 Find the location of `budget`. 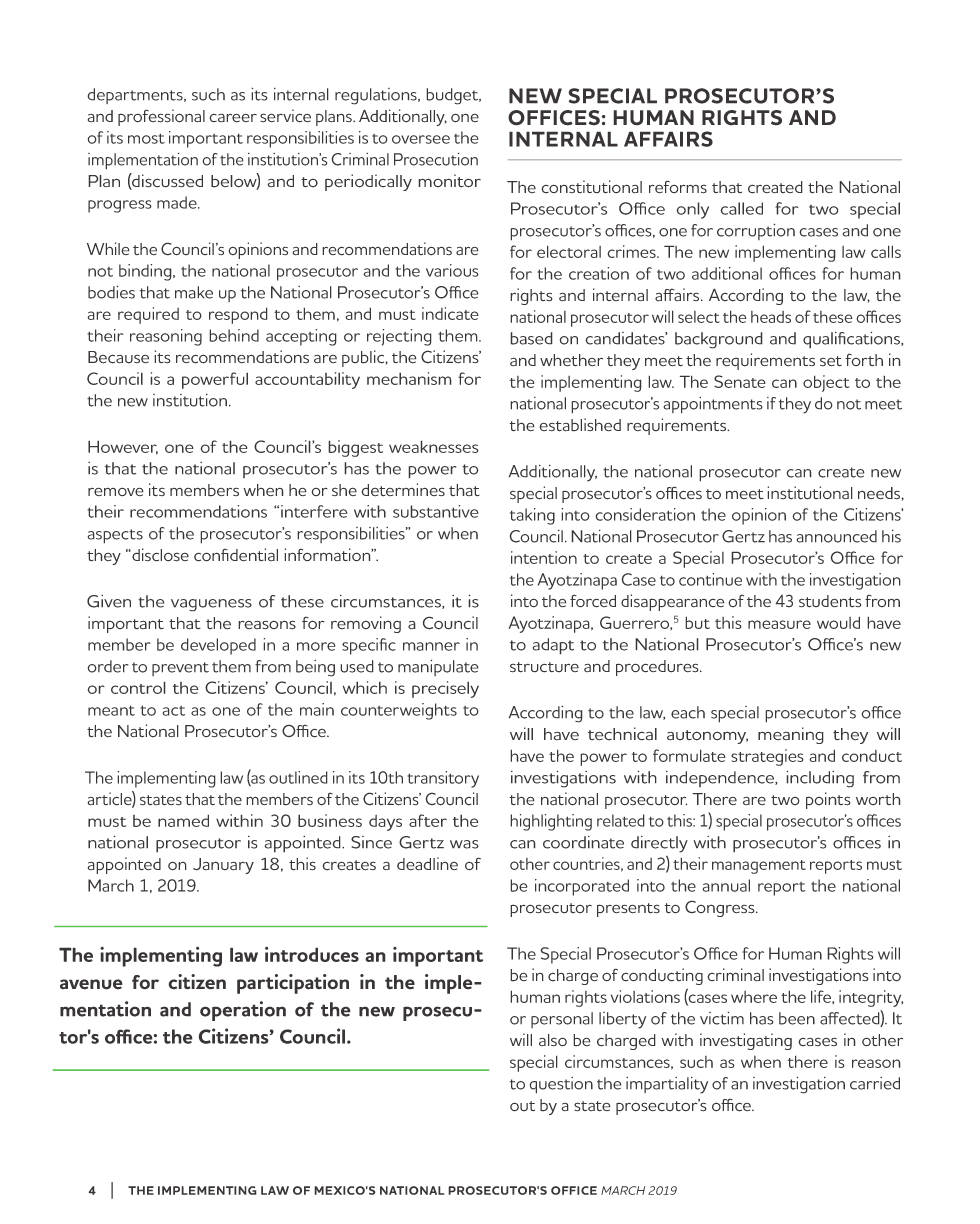

budget is located at coordinates (453, 96).
